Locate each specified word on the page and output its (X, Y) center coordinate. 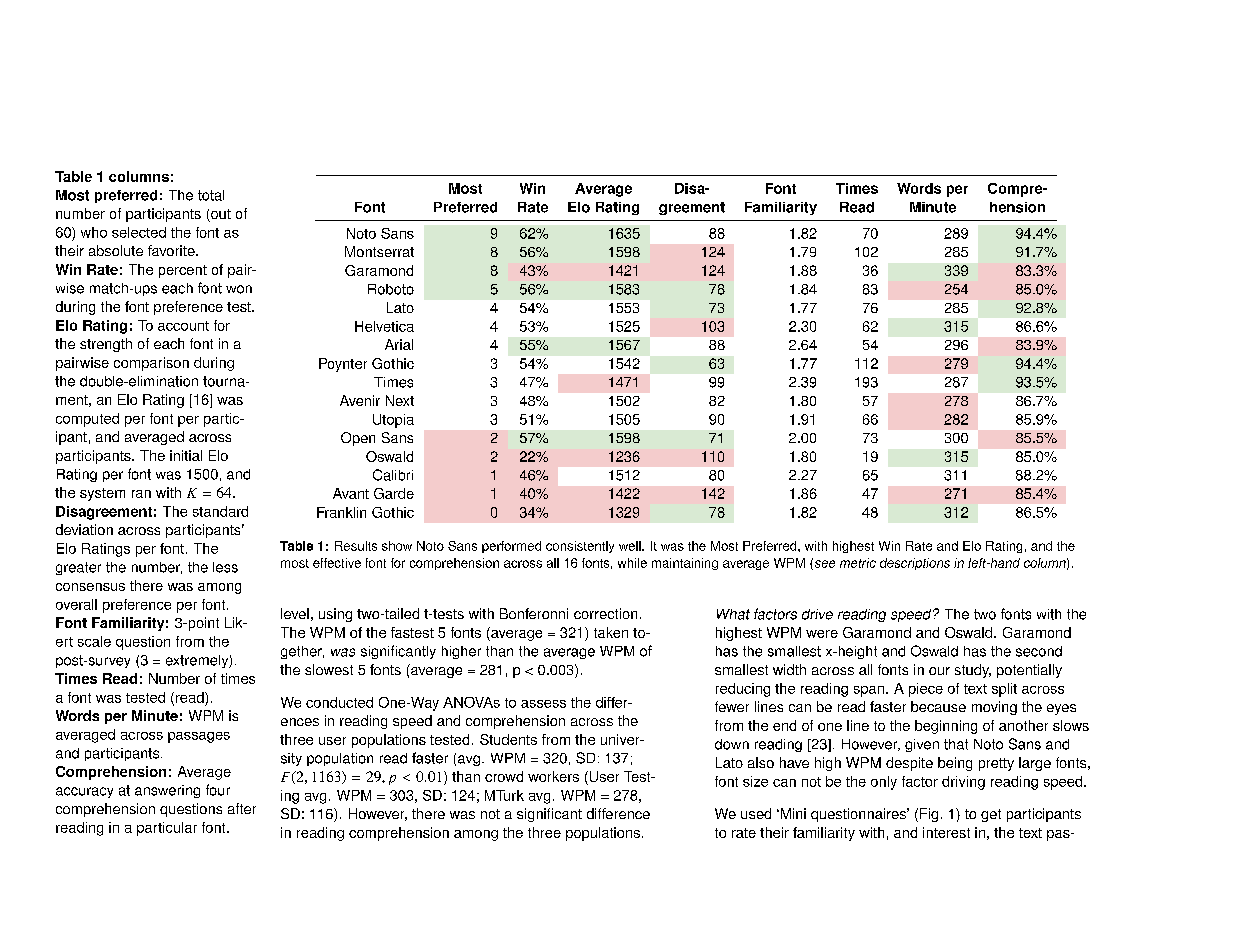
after (242, 808)
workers (553, 776)
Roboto (391, 289)
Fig (929, 815)
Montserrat (379, 251)
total (211, 195)
